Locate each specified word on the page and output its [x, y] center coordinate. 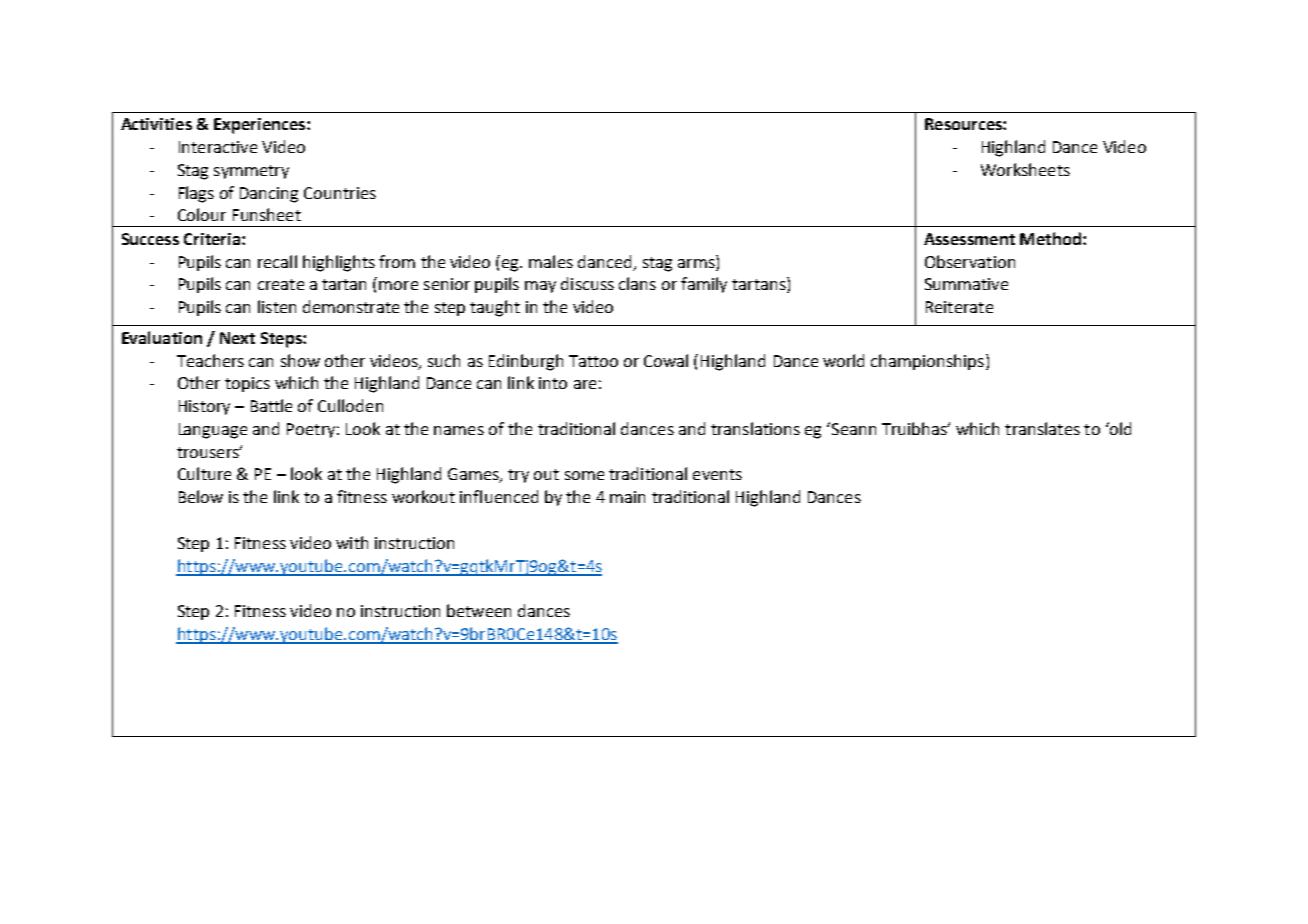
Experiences [261, 126]
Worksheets [1025, 169]
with [352, 542]
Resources [964, 124]
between [479, 610]
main [627, 497]
